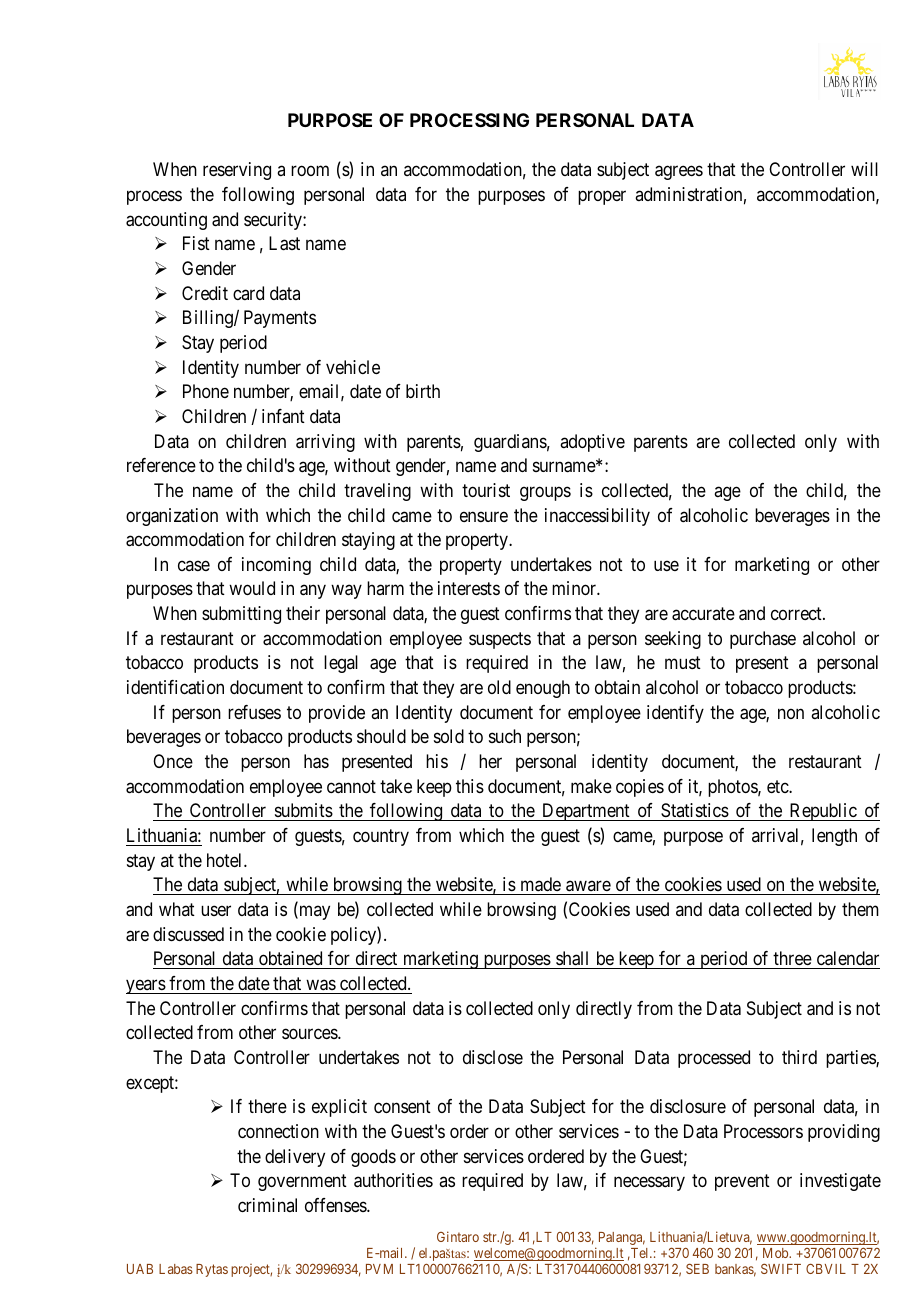 The image size is (924, 1308). What do you see at coordinates (379, 1269) in the screenshot?
I see `PVM` at bounding box center [379, 1269].
